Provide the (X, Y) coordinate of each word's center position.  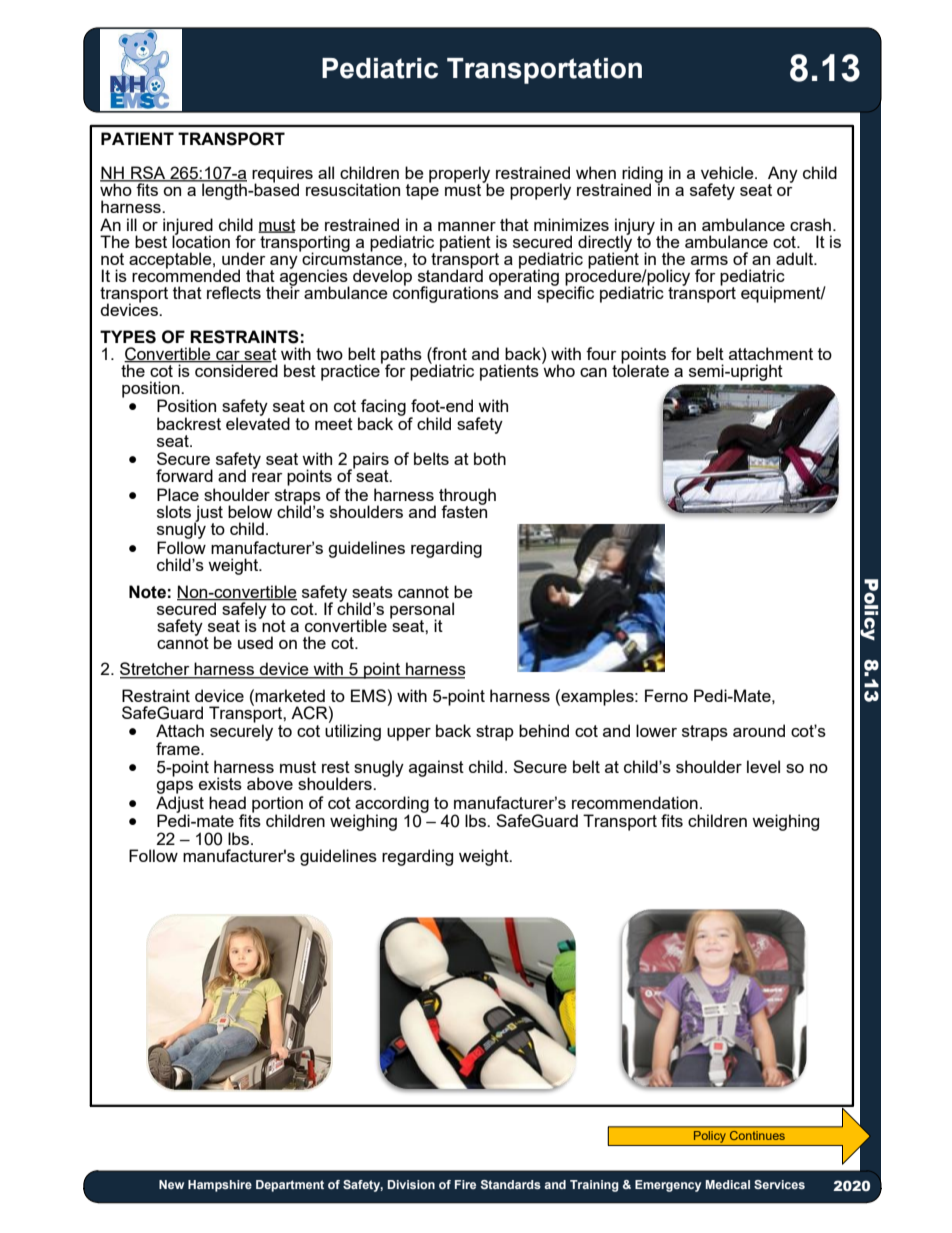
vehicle (728, 172)
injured (188, 227)
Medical (727, 1184)
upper (409, 734)
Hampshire (220, 1186)
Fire (465, 1184)
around (759, 730)
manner (467, 226)
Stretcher (156, 670)
